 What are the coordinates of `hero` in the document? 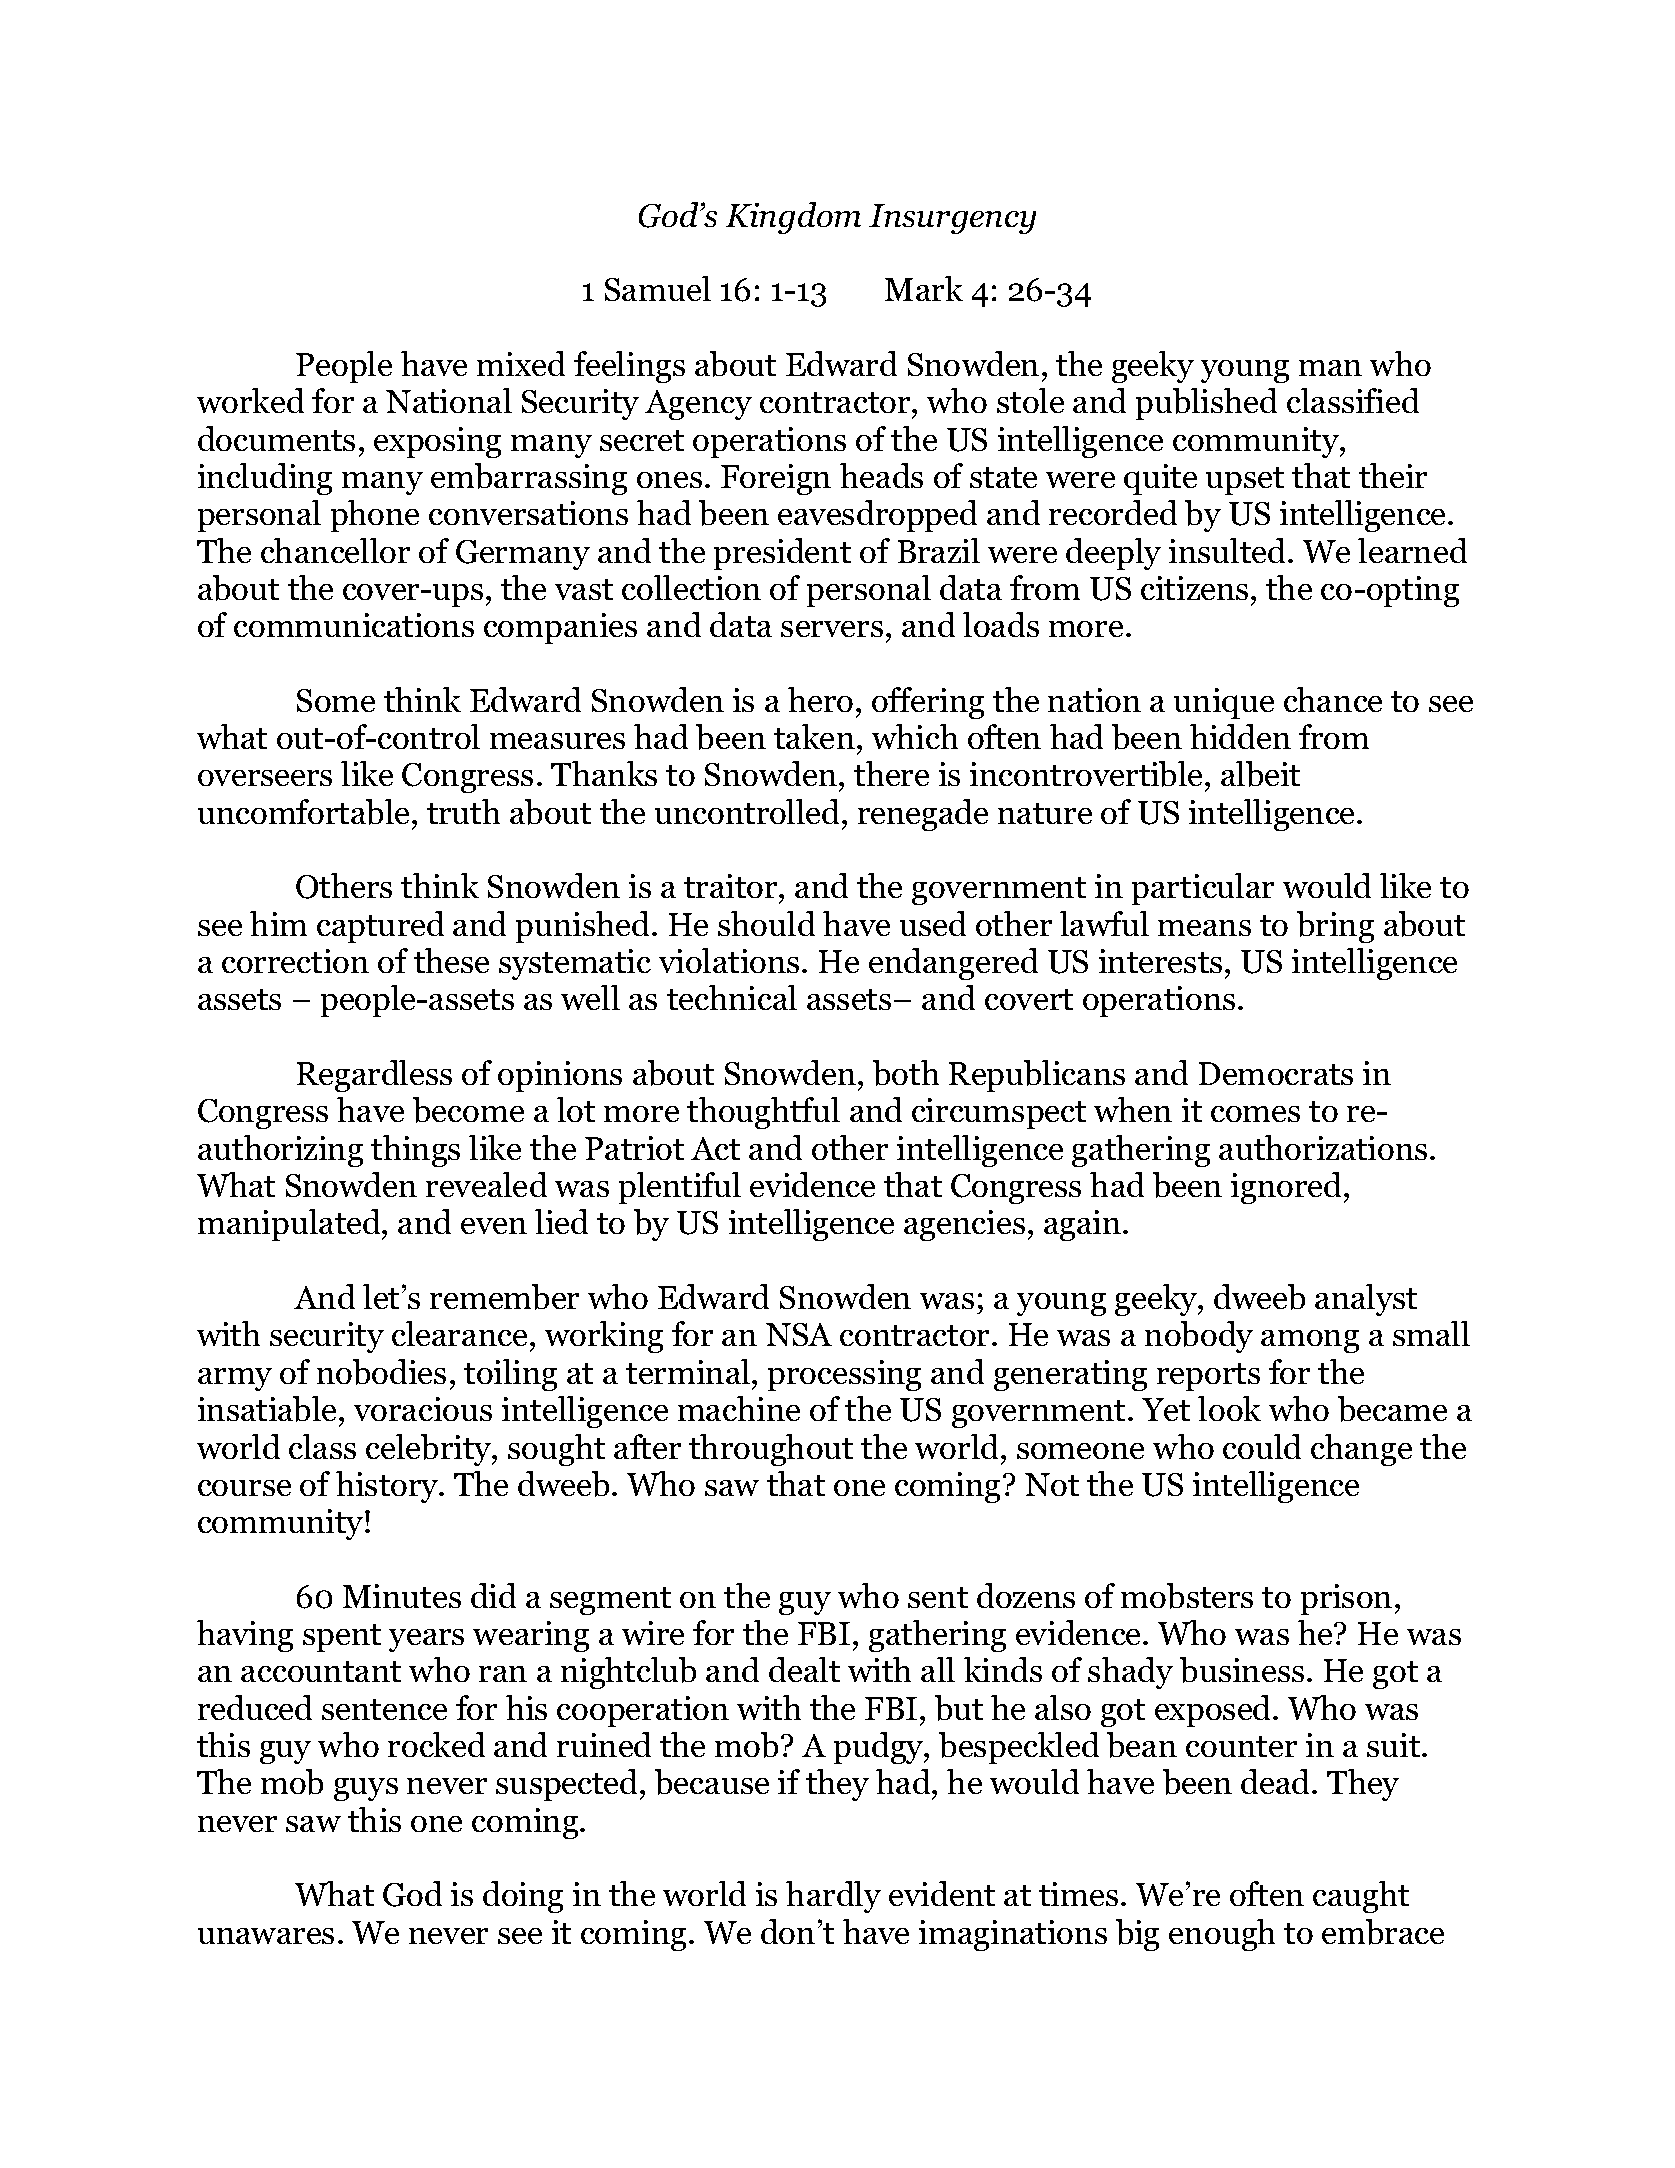 It's located at (820, 699).
